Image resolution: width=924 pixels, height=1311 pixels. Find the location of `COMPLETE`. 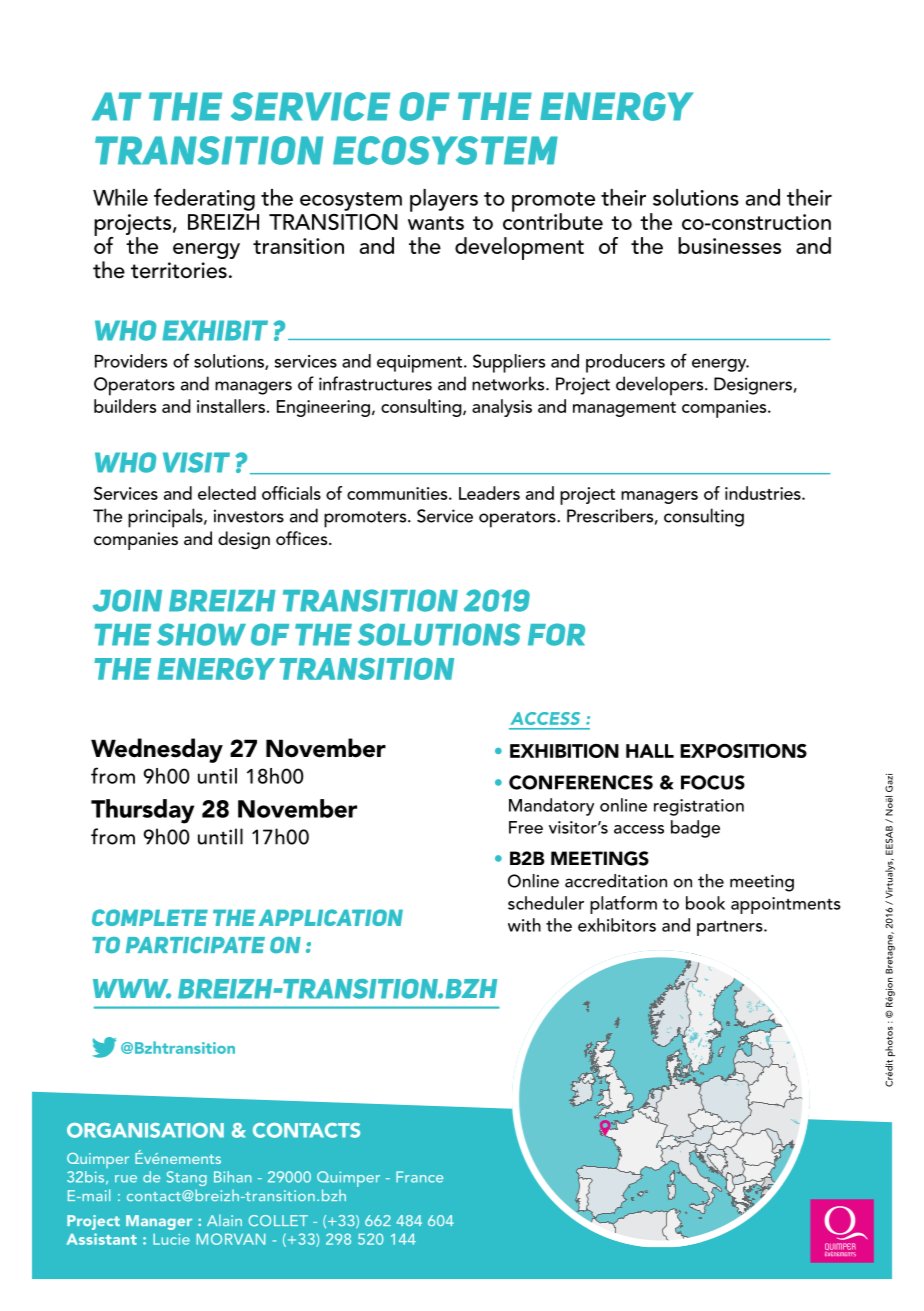

COMPLETE is located at coordinates (150, 917).
